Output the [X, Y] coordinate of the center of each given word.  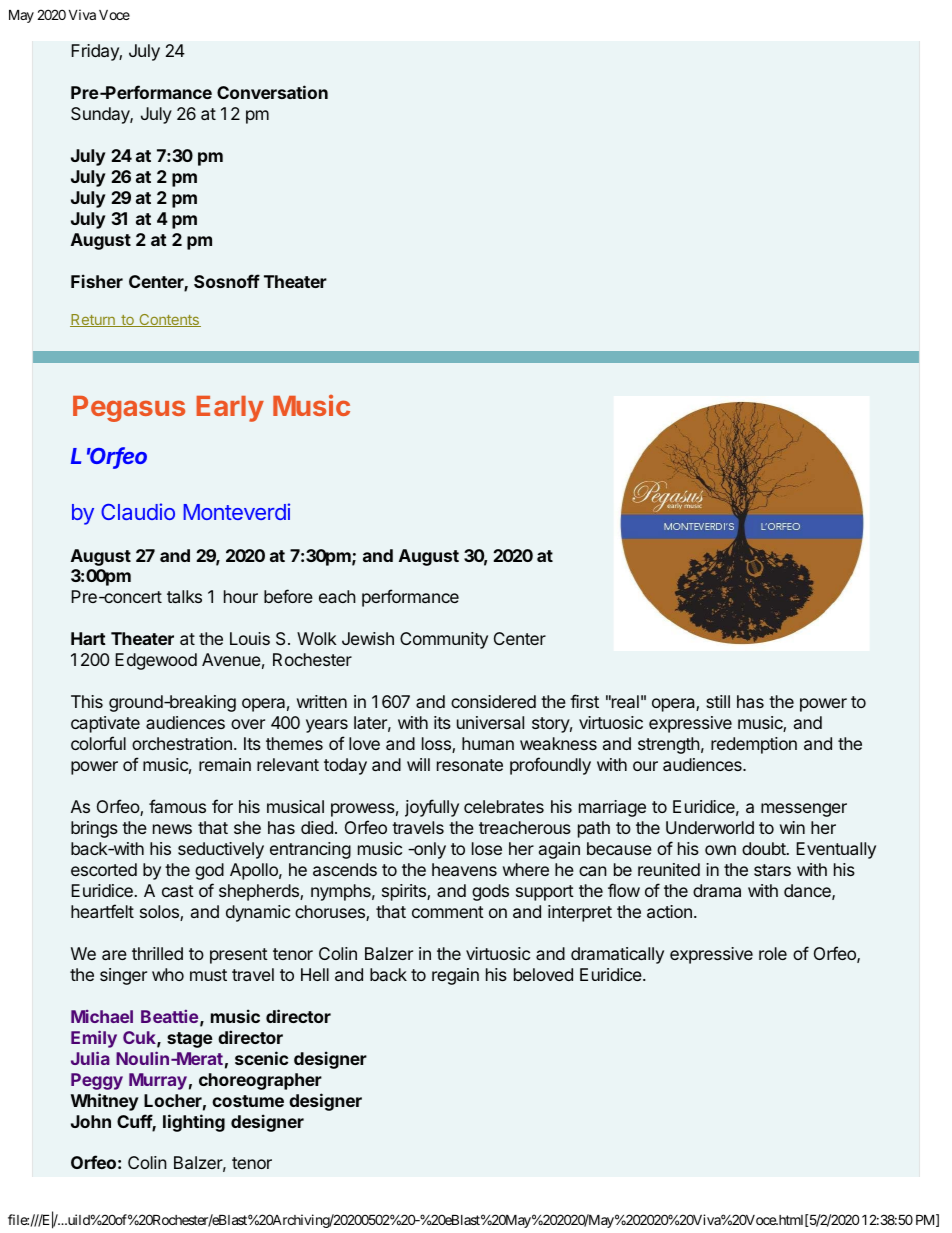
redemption [754, 745]
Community [444, 640]
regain [455, 976]
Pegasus [129, 409]
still [718, 701]
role [773, 953]
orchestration [182, 743]
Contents [169, 320]
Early [230, 409]
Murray [158, 1081]
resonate [470, 765]
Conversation [272, 92]
